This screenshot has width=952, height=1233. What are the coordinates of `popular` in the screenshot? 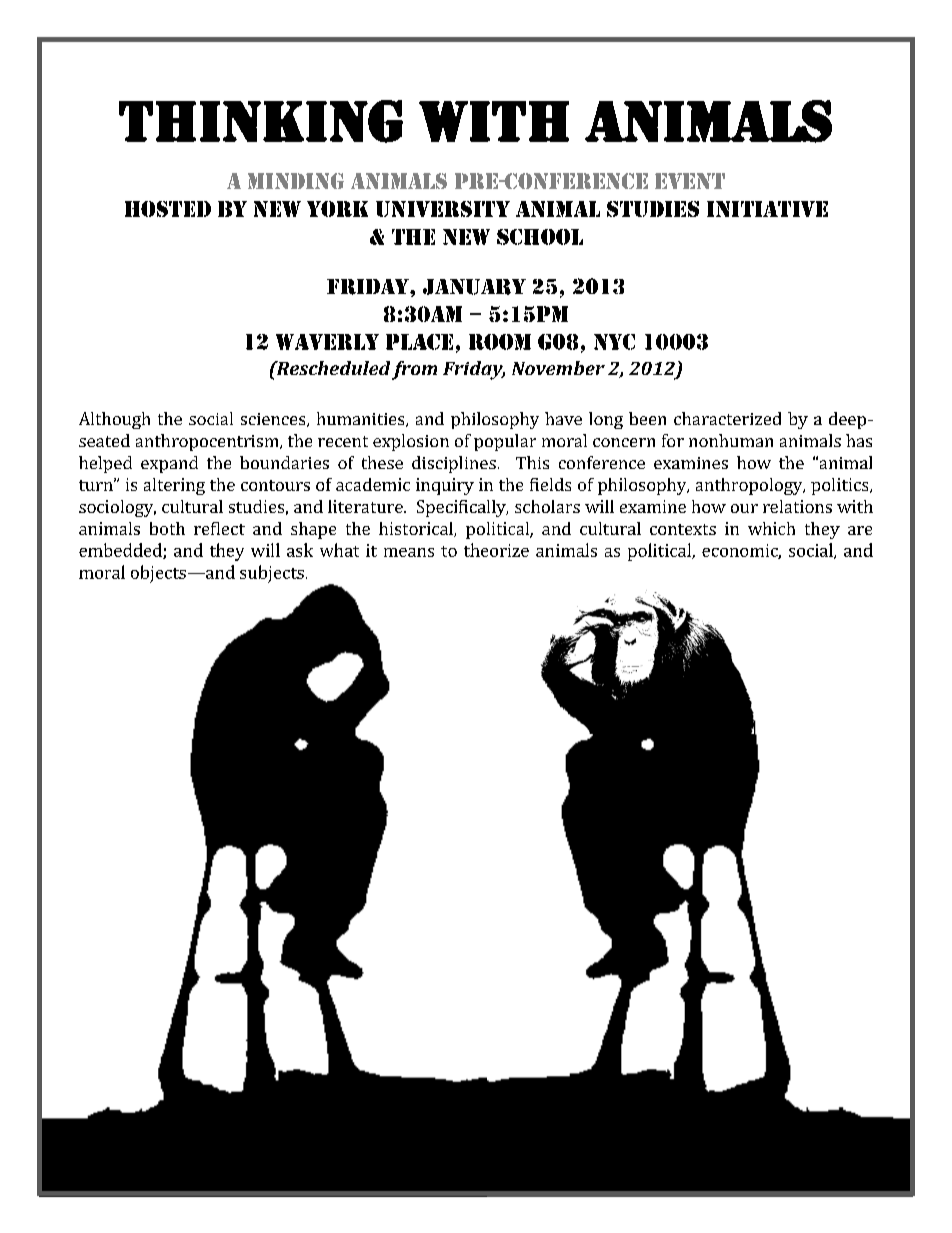 It's located at (505, 442).
